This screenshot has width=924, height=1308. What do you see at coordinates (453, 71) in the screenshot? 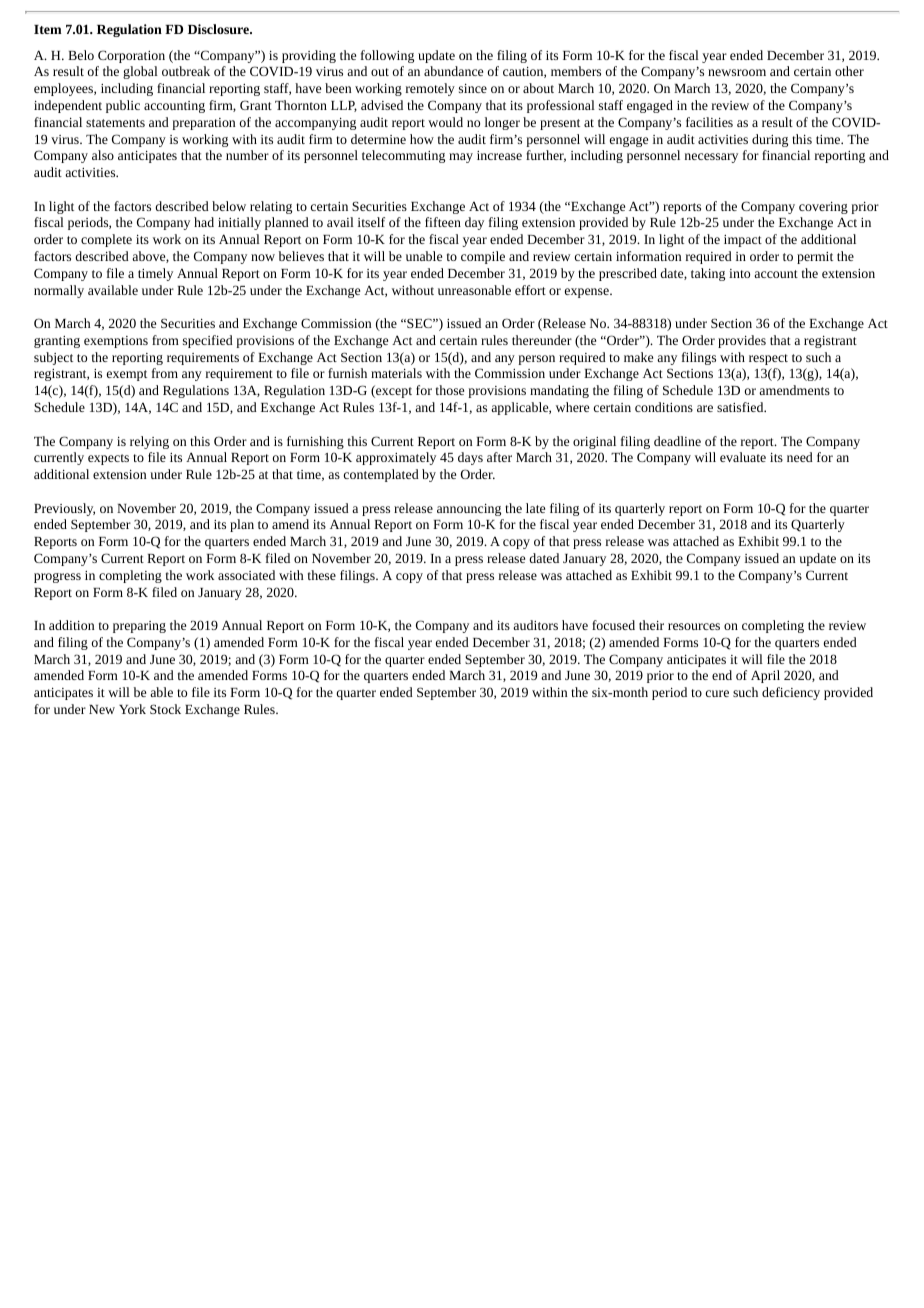
I see `abundance` at bounding box center [453, 71].
